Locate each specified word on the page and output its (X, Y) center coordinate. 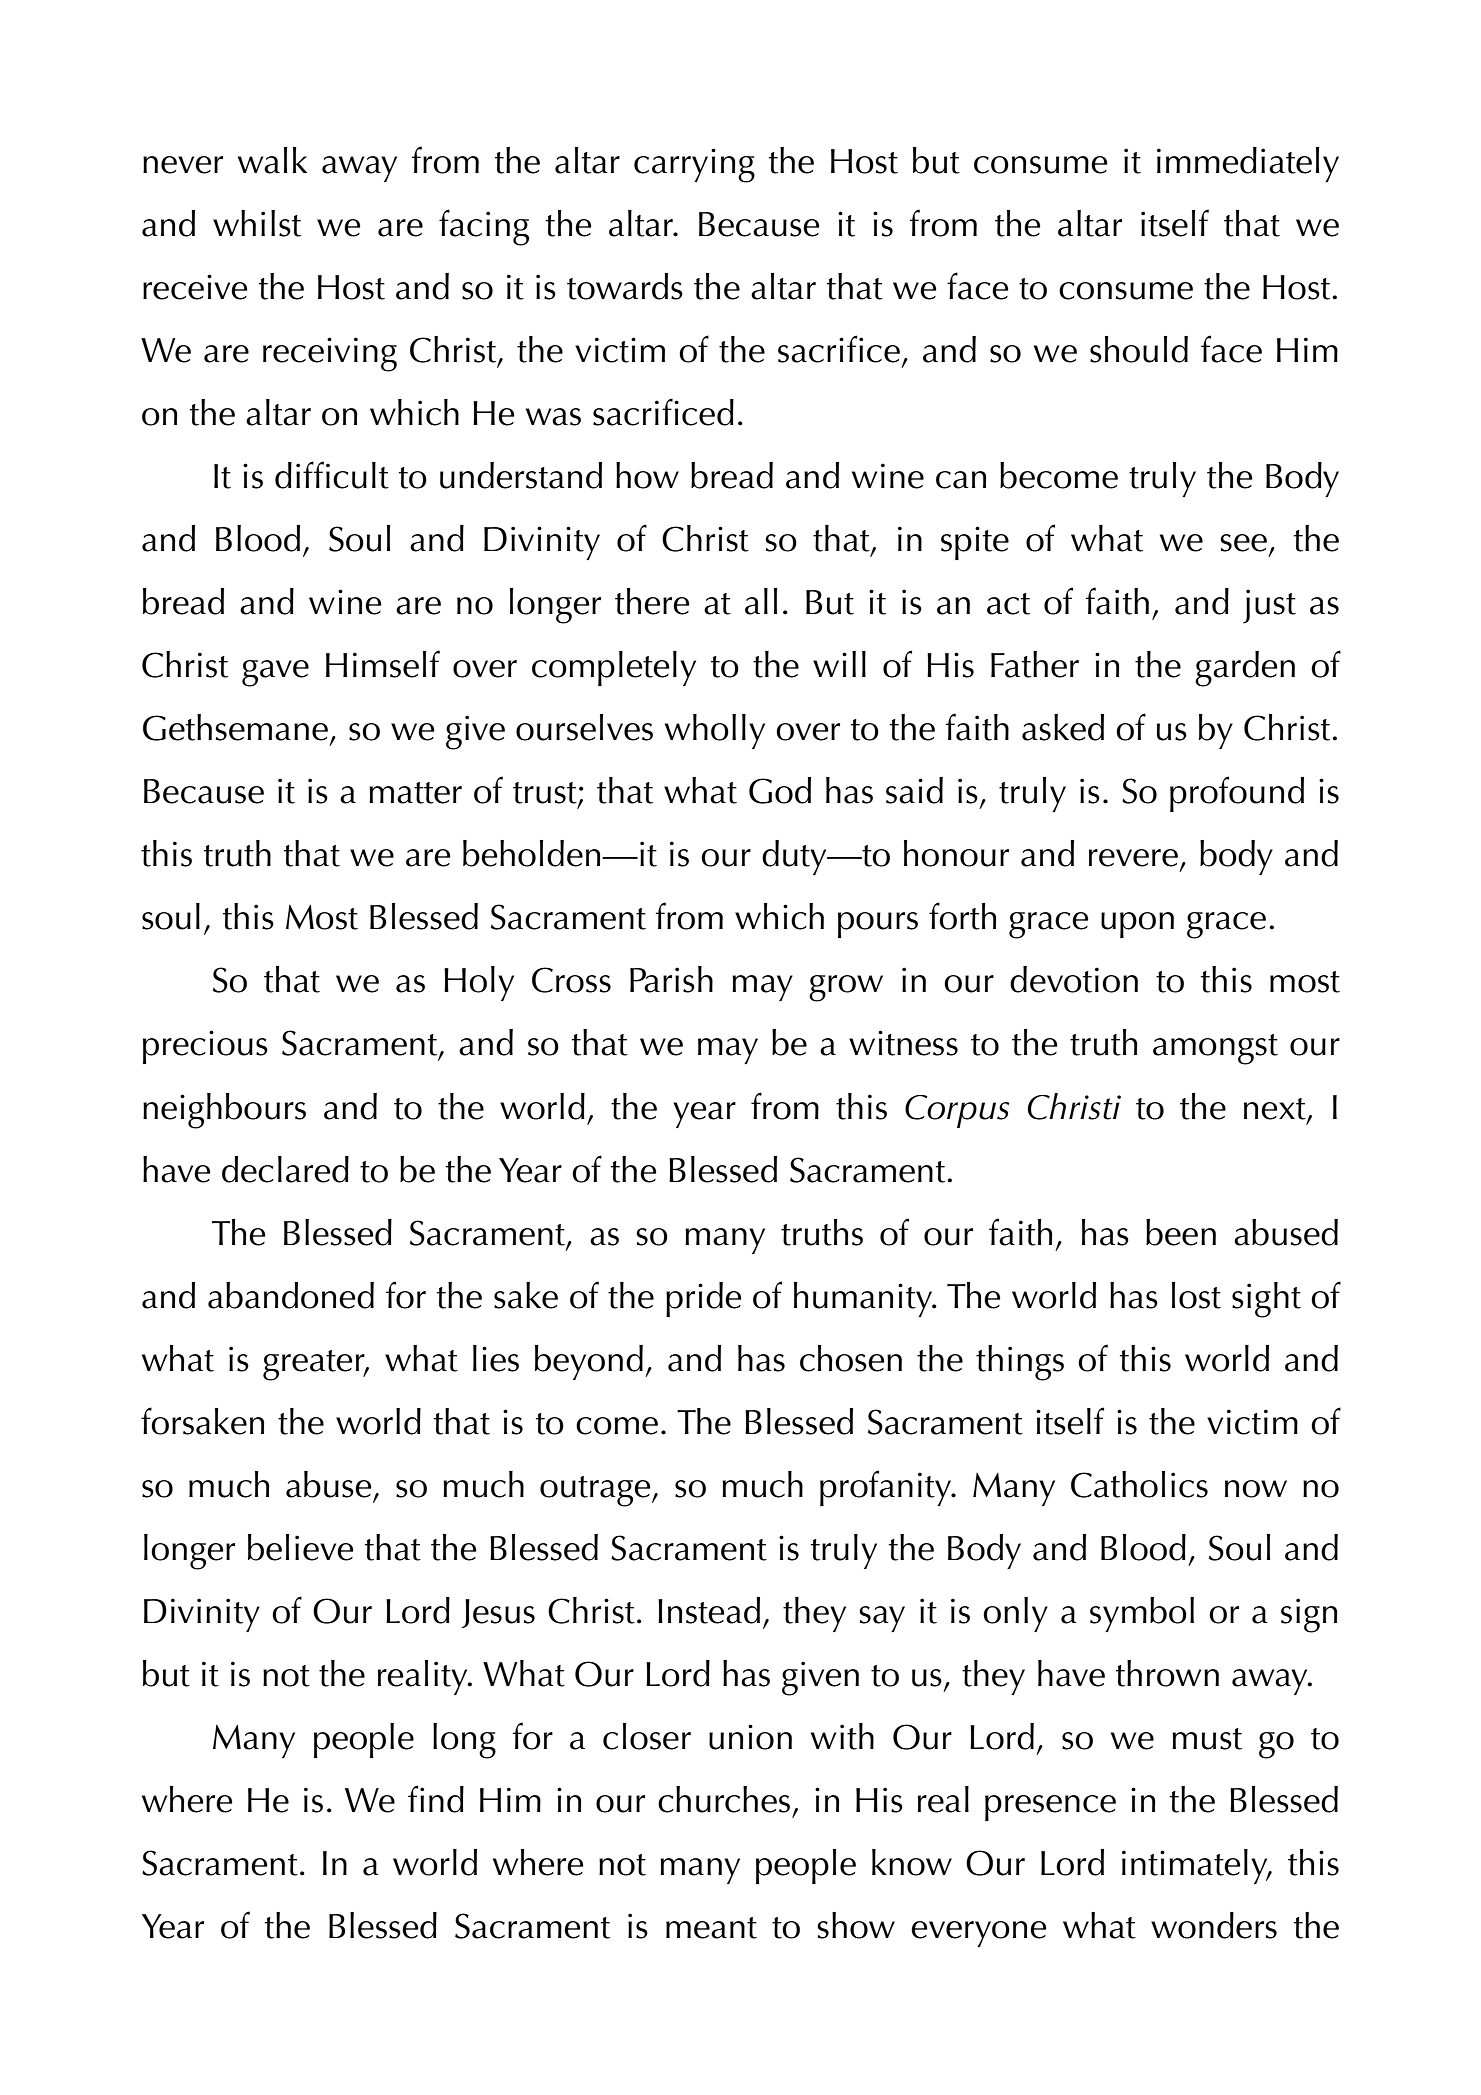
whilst (257, 223)
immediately (1248, 164)
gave (275, 673)
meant (711, 1928)
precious (205, 1047)
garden (1245, 669)
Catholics (1139, 1484)
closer (647, 1736)
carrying (694, 165)
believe (300, 1547)
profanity (887, 1488)
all (761, 601)
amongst (1215, 1049)
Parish (671, 979)
